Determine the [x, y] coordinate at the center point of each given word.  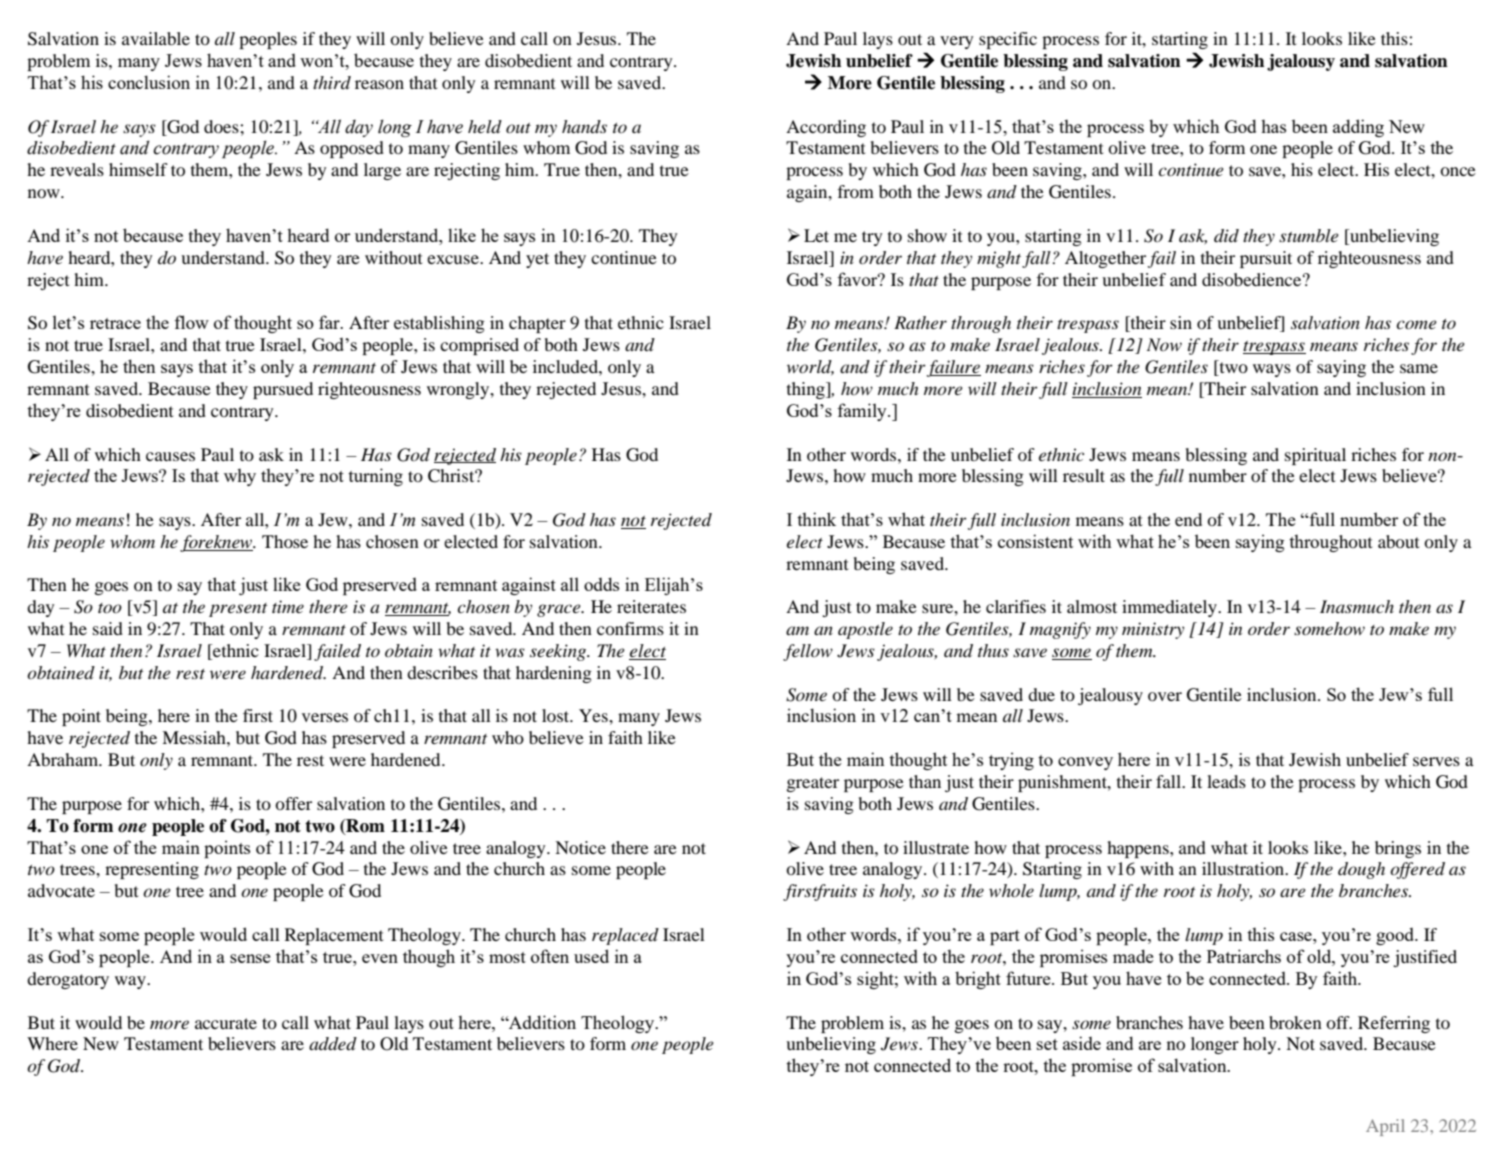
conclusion [149, 82]
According [826, 128]
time [288, 606]
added [333, 1044]
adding [1358, 128]
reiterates [651, 606]
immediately [1170, 608]
